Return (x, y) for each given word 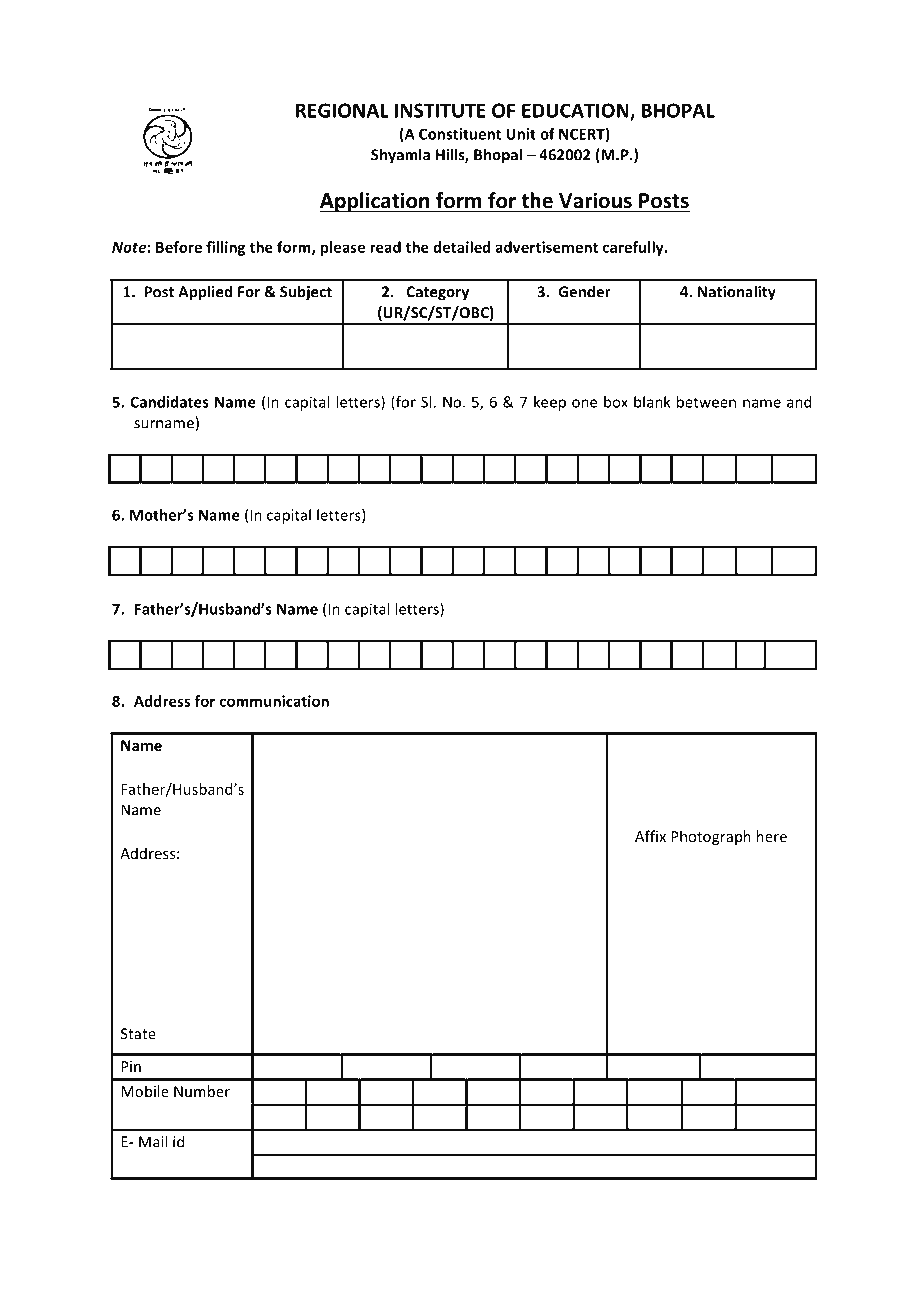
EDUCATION (576, 111)
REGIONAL (342, 110)
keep (550, 403)
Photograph (711, 837)
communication (274, 701)
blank (652, 402)
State (138, 1034)
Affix (650, 836)
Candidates (169, 402)
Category (437, 293)
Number (202, 1091)
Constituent (460, 134)
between (706, 402)
